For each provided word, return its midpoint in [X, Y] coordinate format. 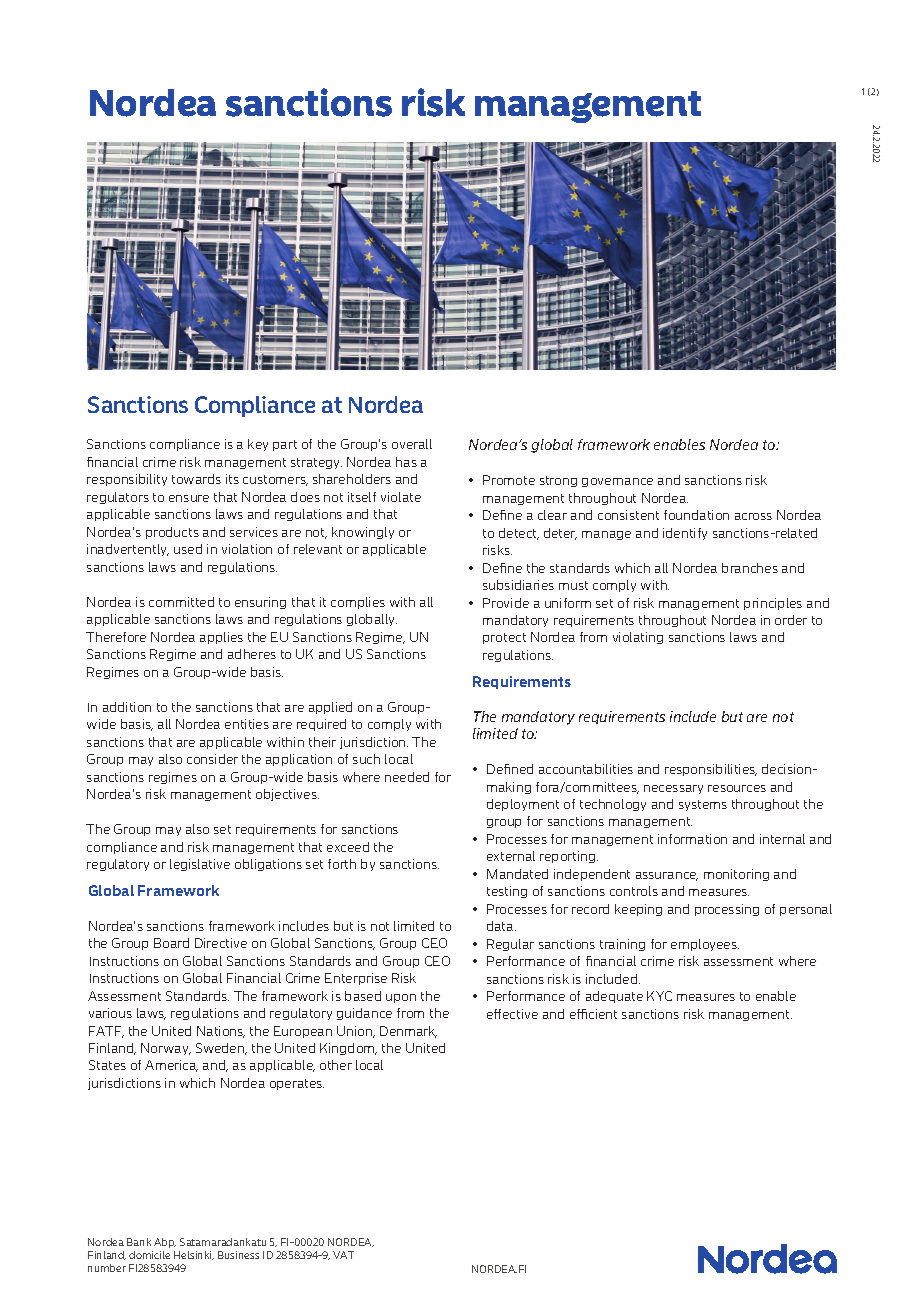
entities [247, 724]
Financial [254, 978]
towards [196, 479]
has [406, 462]
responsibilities [711, 770]
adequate [614, 997]
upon [401, 998]
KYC [659, 996]
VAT [343, 1255]
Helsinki [194, 1255]
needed [407, 777]
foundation [696, 515]
